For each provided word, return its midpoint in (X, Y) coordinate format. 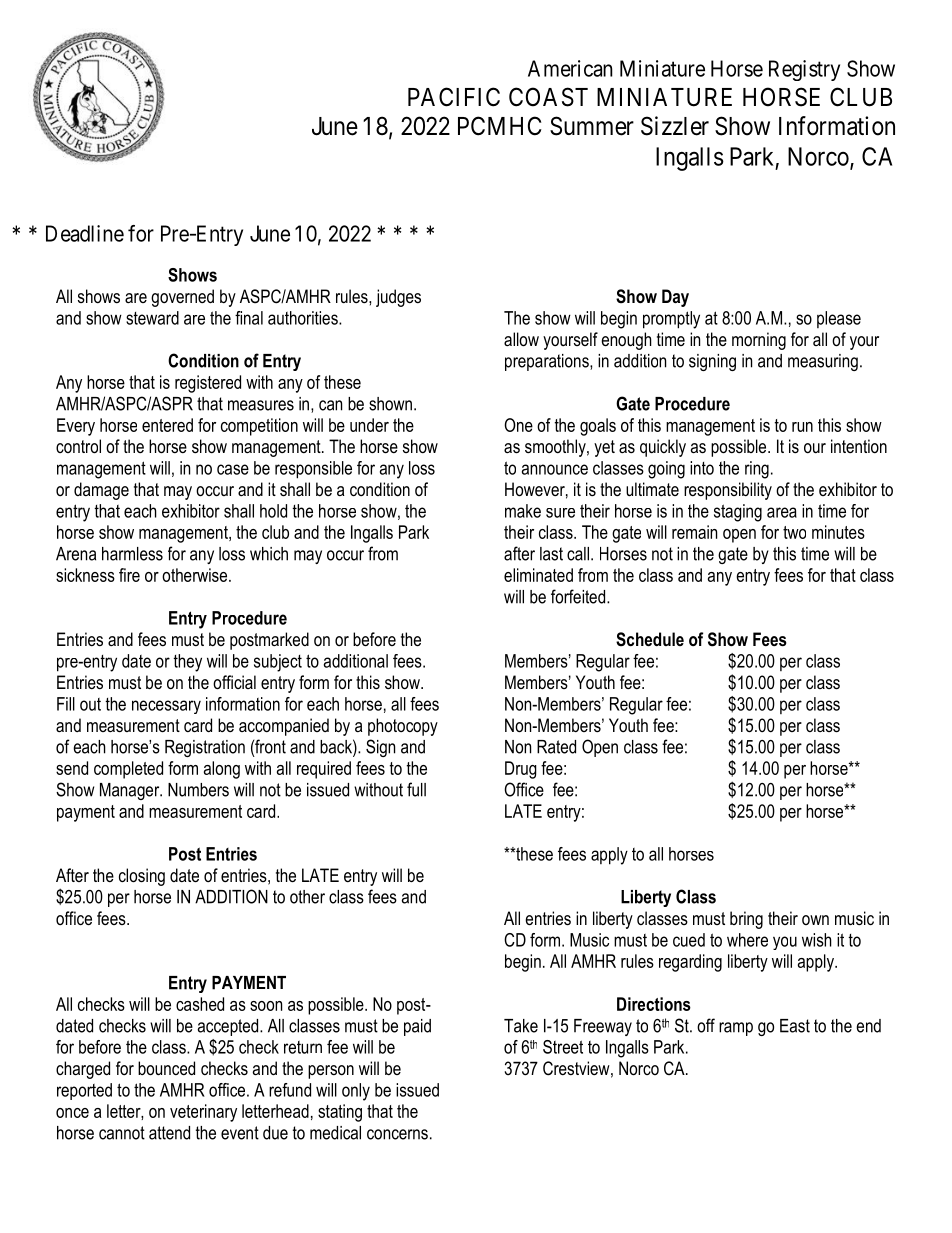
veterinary (203, 1113)
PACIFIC (454, 97)
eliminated (538, 575)
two (794, 532)
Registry (804, 70)
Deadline (85, 233)
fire (129, 575)
